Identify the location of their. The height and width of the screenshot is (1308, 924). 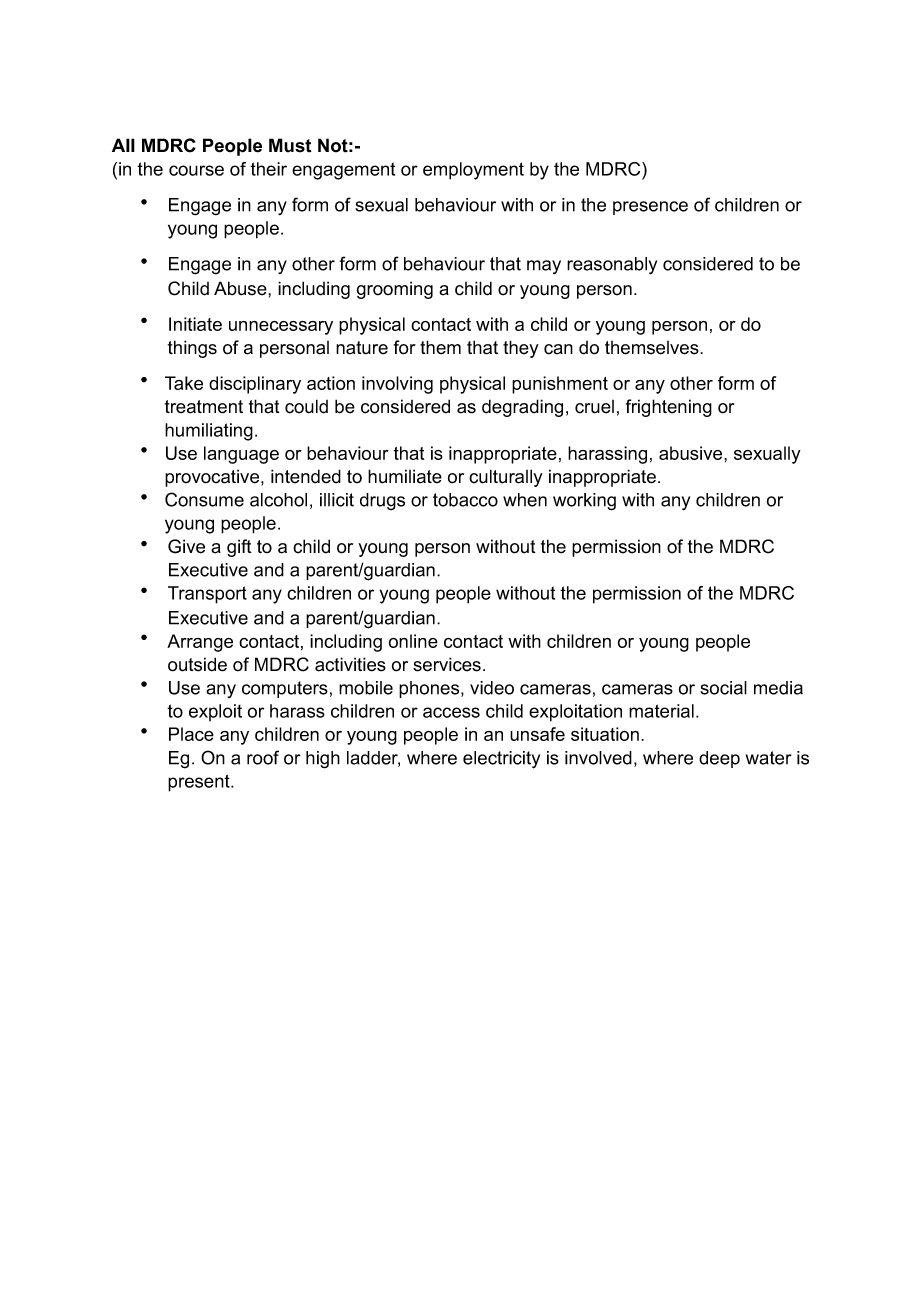
(268, 169).
